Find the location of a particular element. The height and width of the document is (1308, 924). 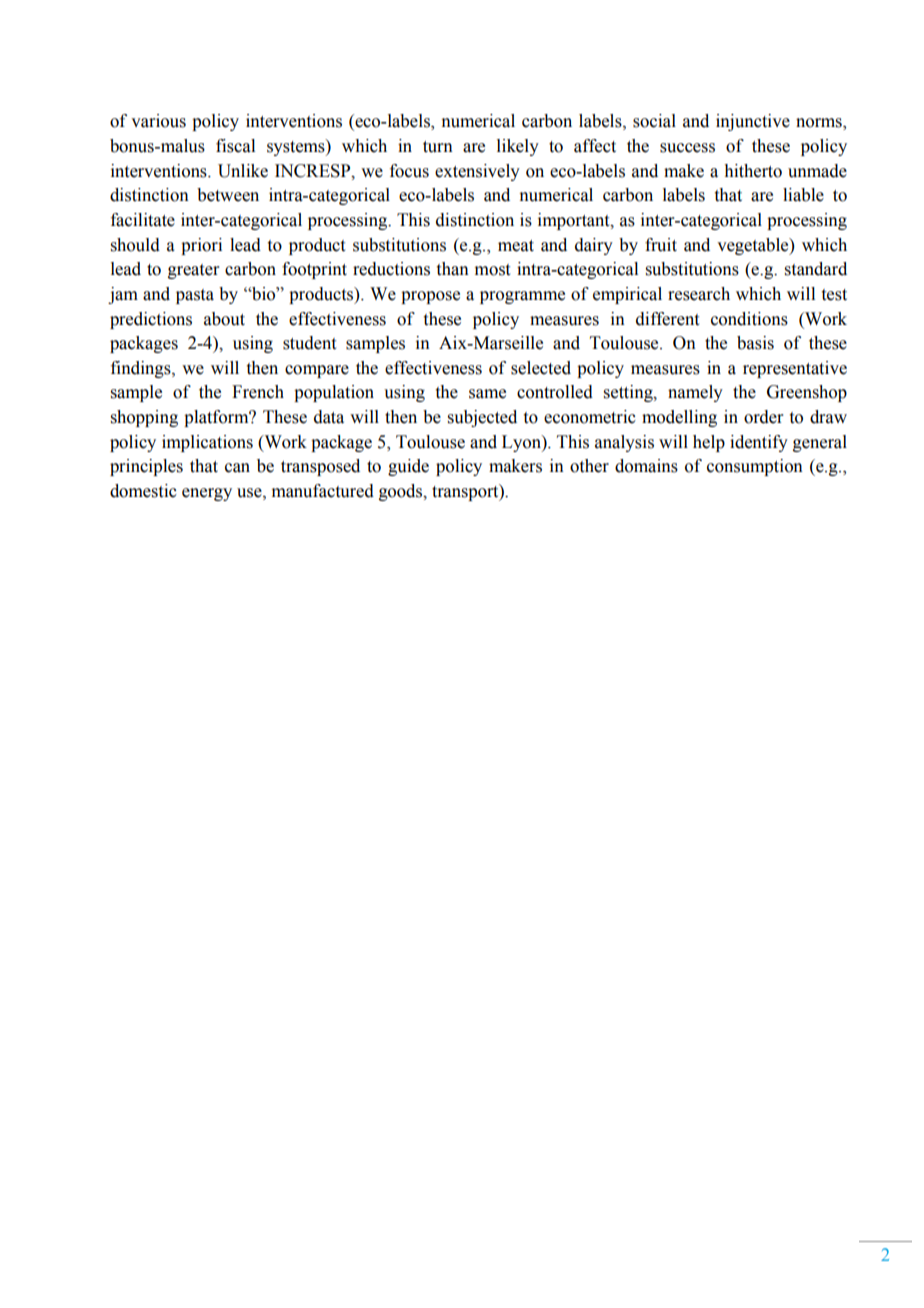

namely is located at coordinates (695, 393).
